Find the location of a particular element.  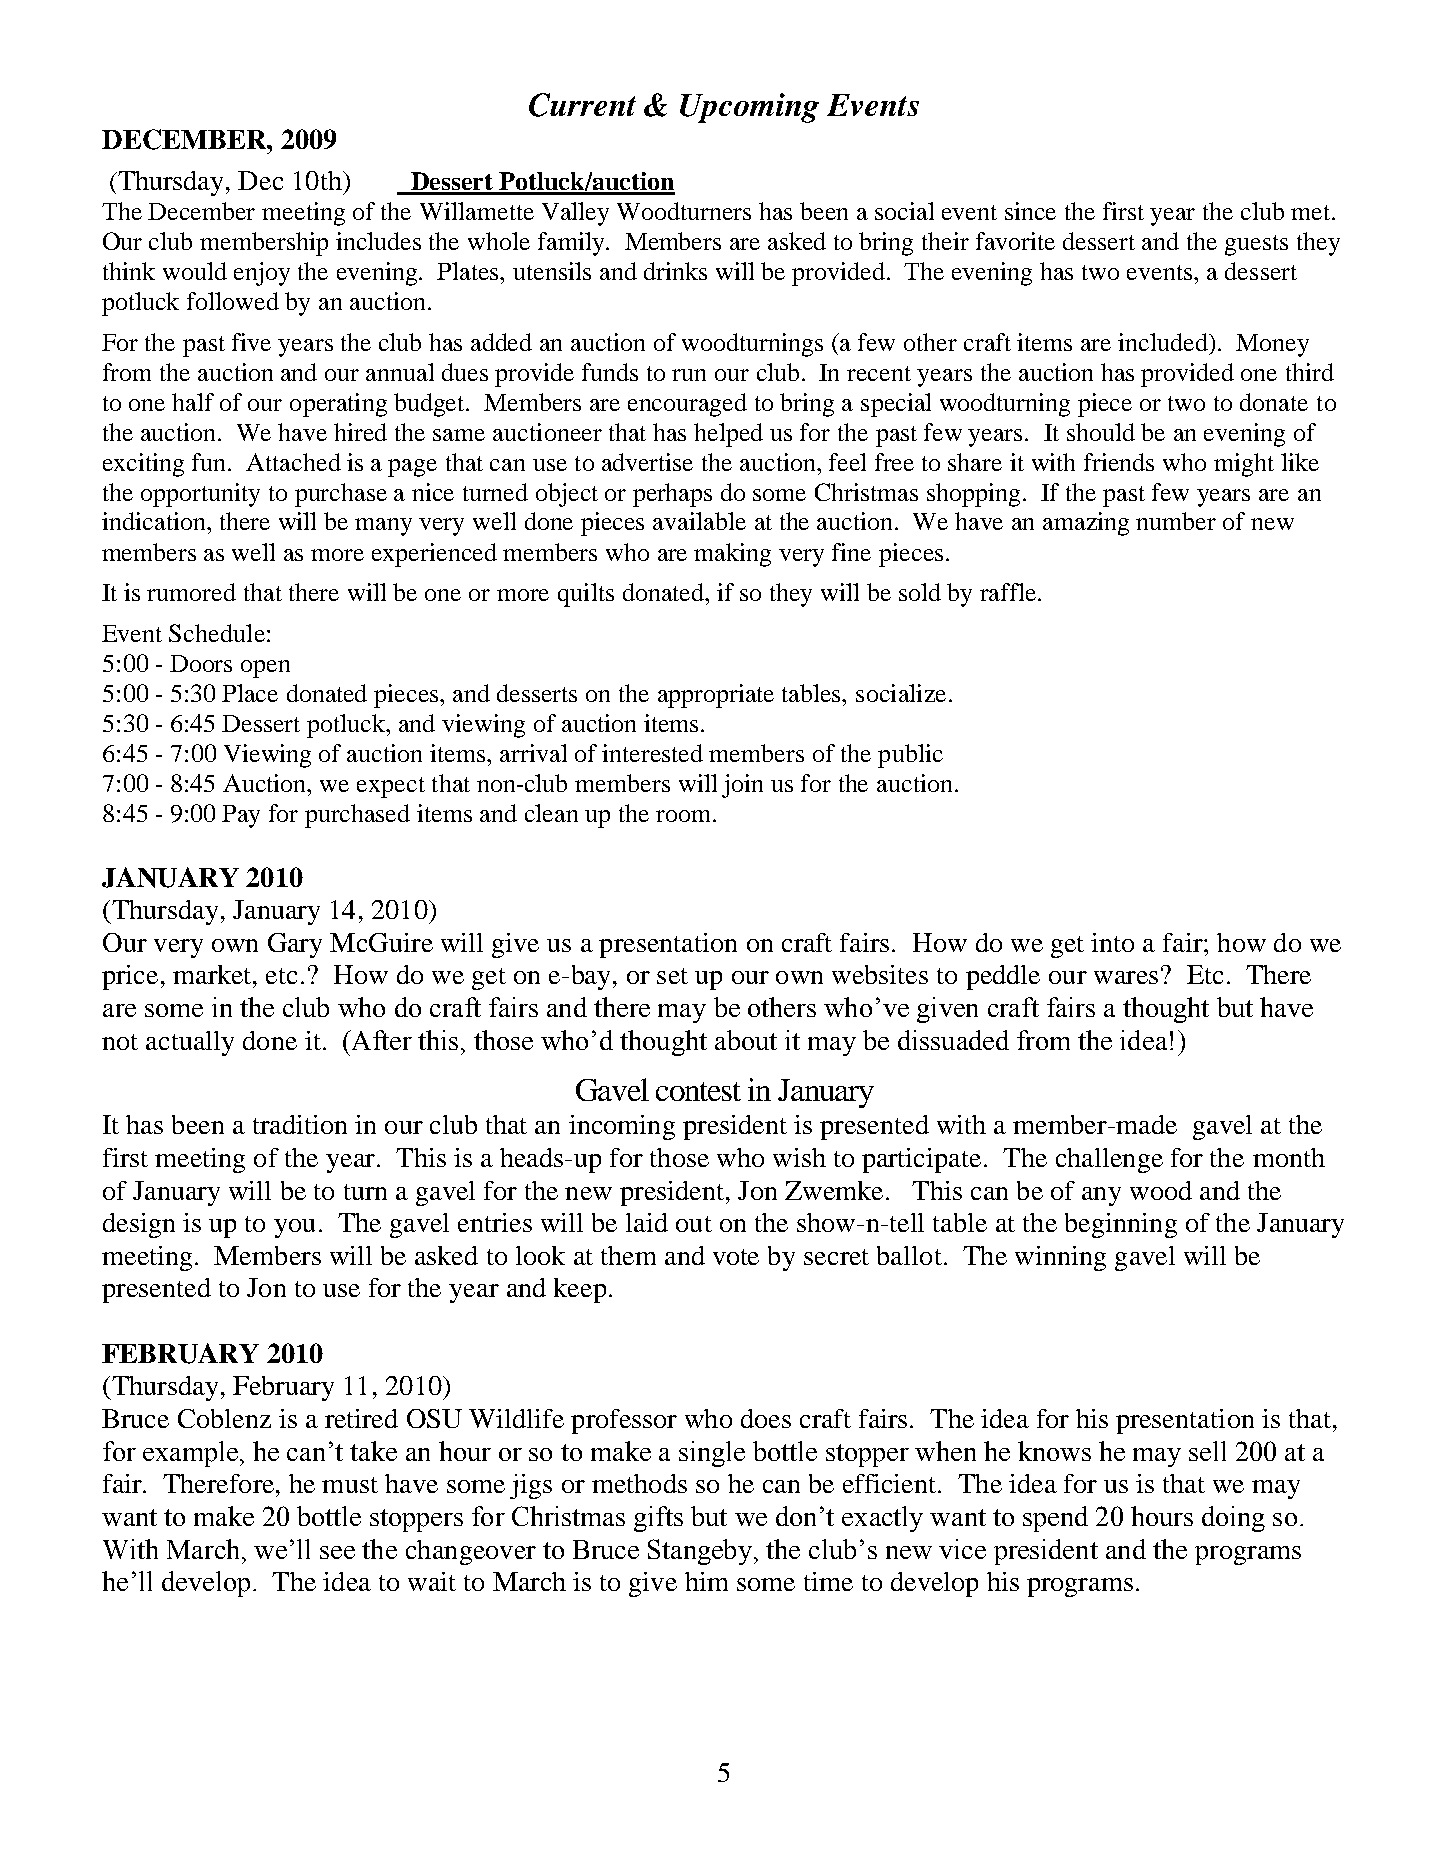

Pay is located at coordinates (241, 816).
